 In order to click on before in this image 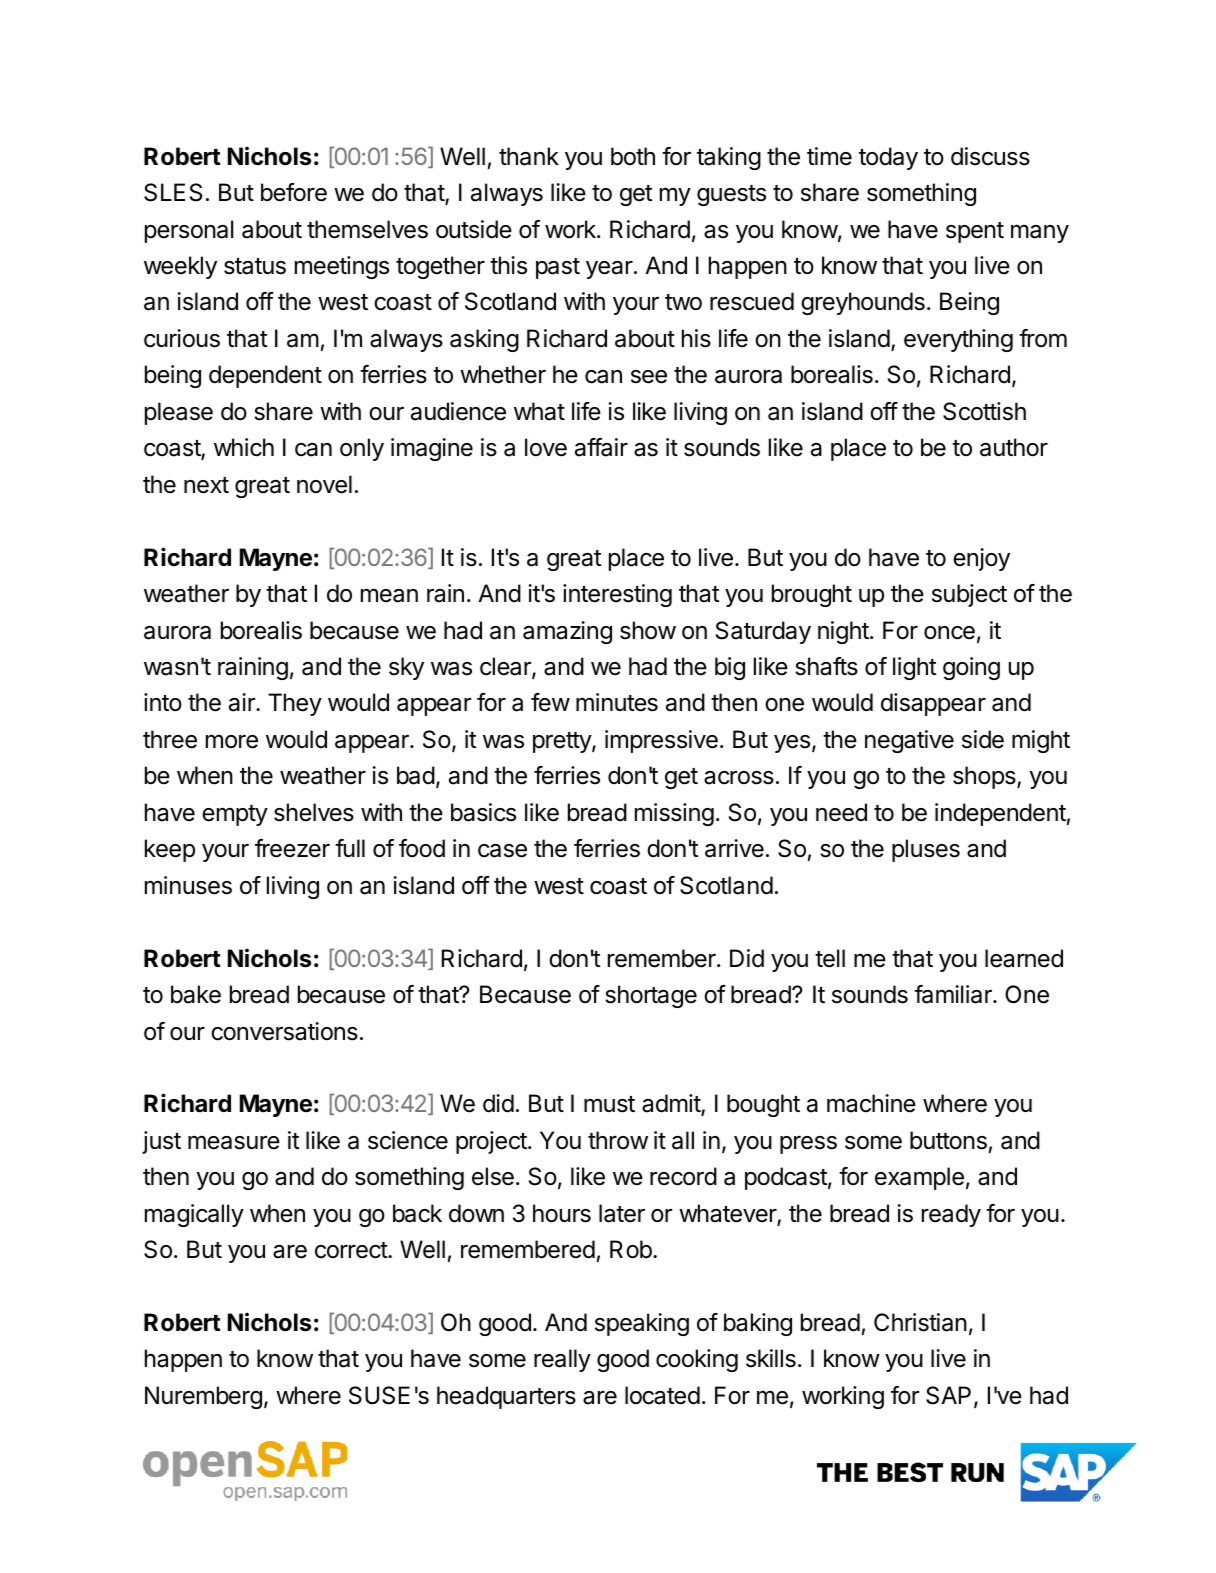, I will do `click(294, 192)`.
